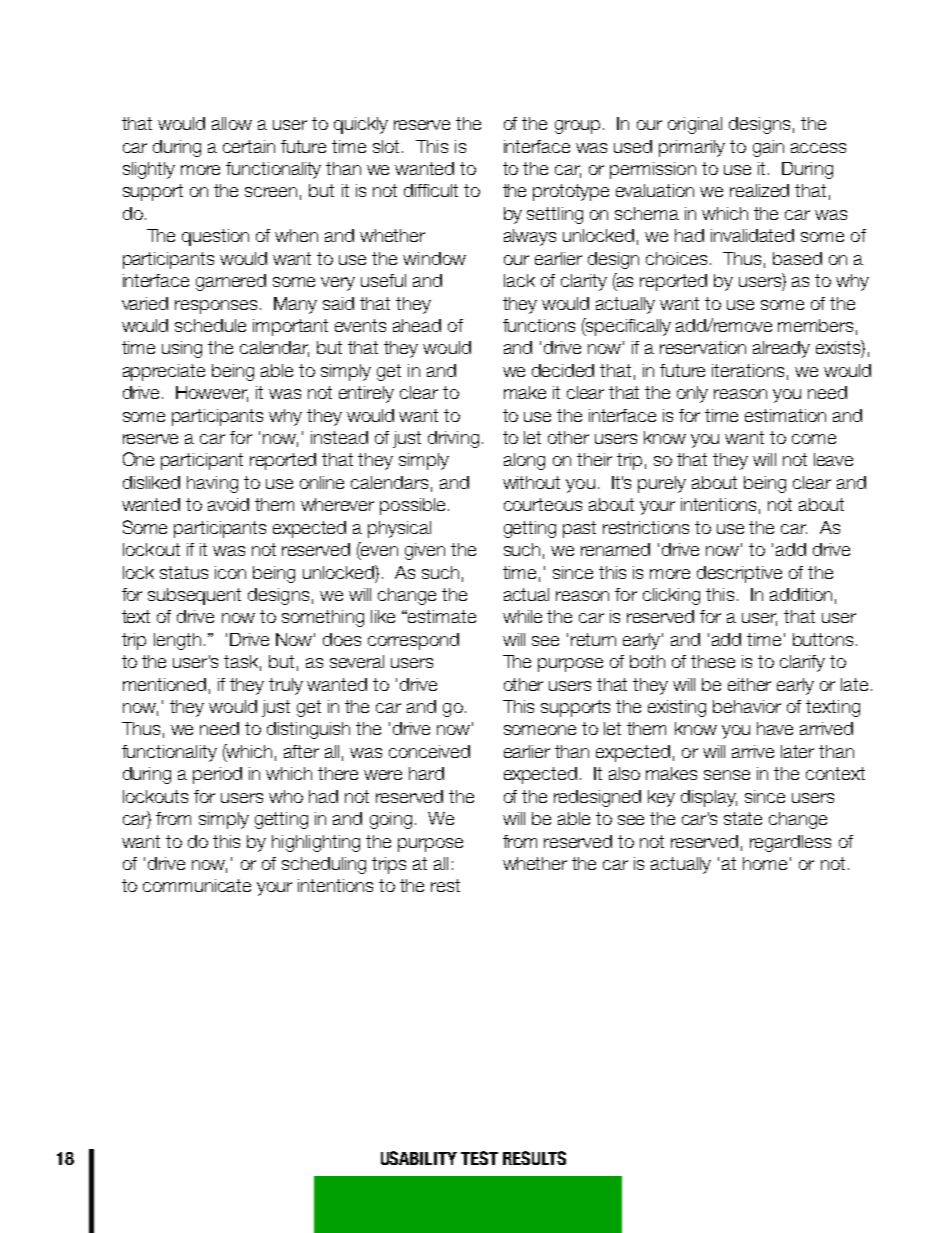 This screenshot has height=1233, width=952. Describe the element at coordinates (249, 146) in the screenshot. I see `certain` at that location.
